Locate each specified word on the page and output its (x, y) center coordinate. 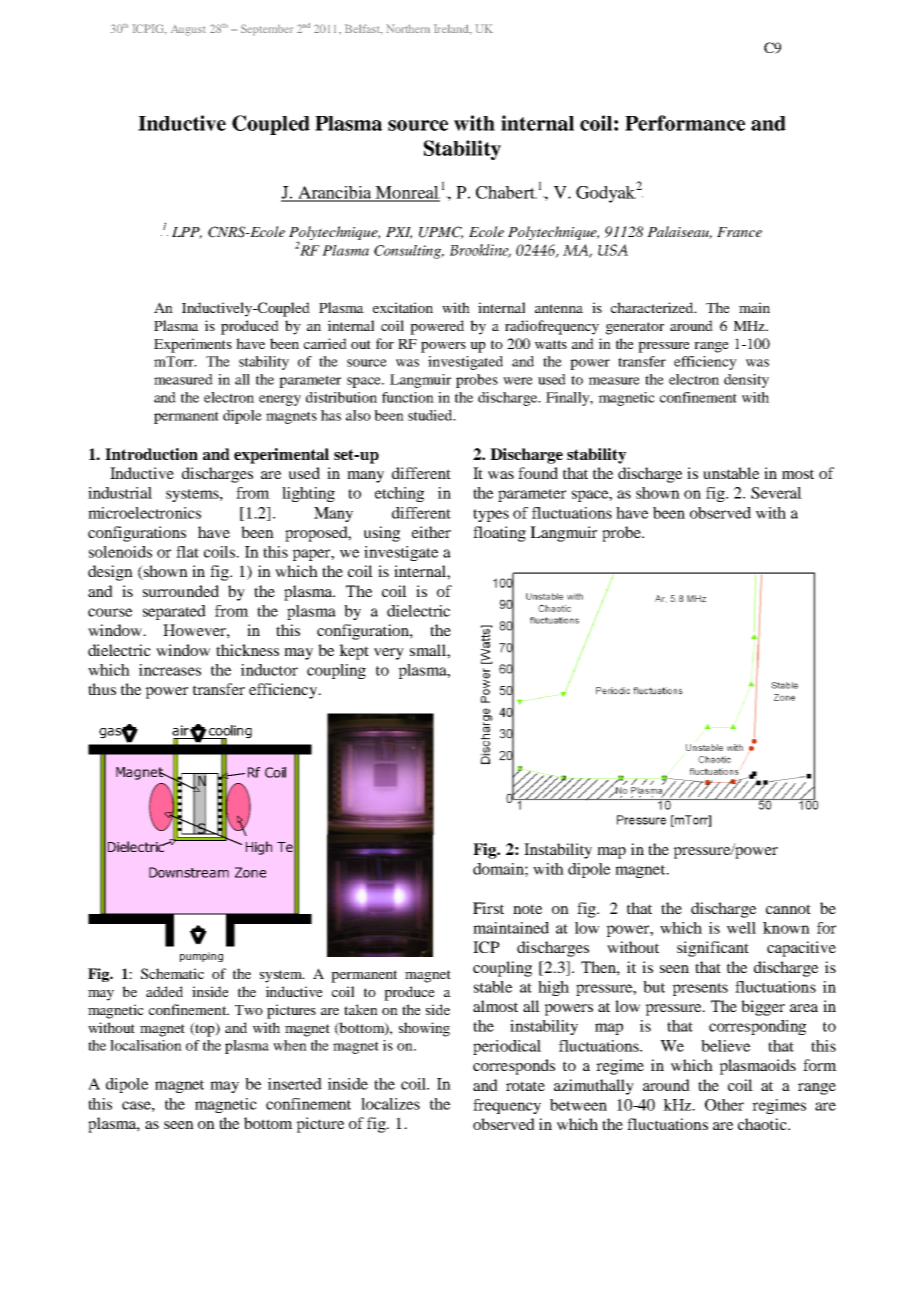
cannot (788, 909)
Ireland (452, 29)
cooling (229, 733)
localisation (146, 1045)
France (739, 232)
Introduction (151, 454)
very (389, 654)
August (188, 30)
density (746, 381)
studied (431, 415)
